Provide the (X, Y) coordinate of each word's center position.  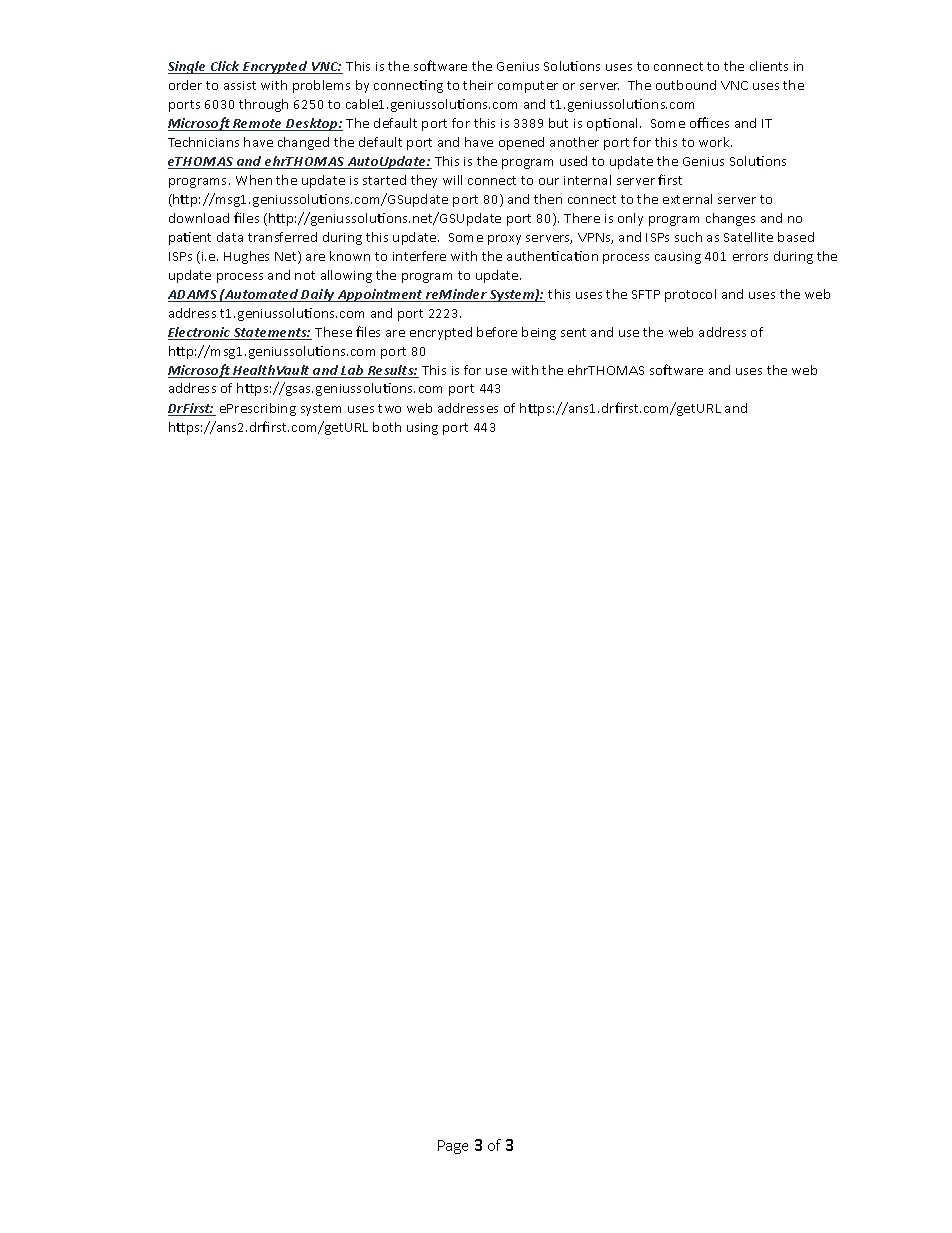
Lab (353, 371)
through (263, 105)
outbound (686, 85)
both (387, 427)
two (389, 408)
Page (453, 1147)
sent (573, 332)
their (478, 85)
